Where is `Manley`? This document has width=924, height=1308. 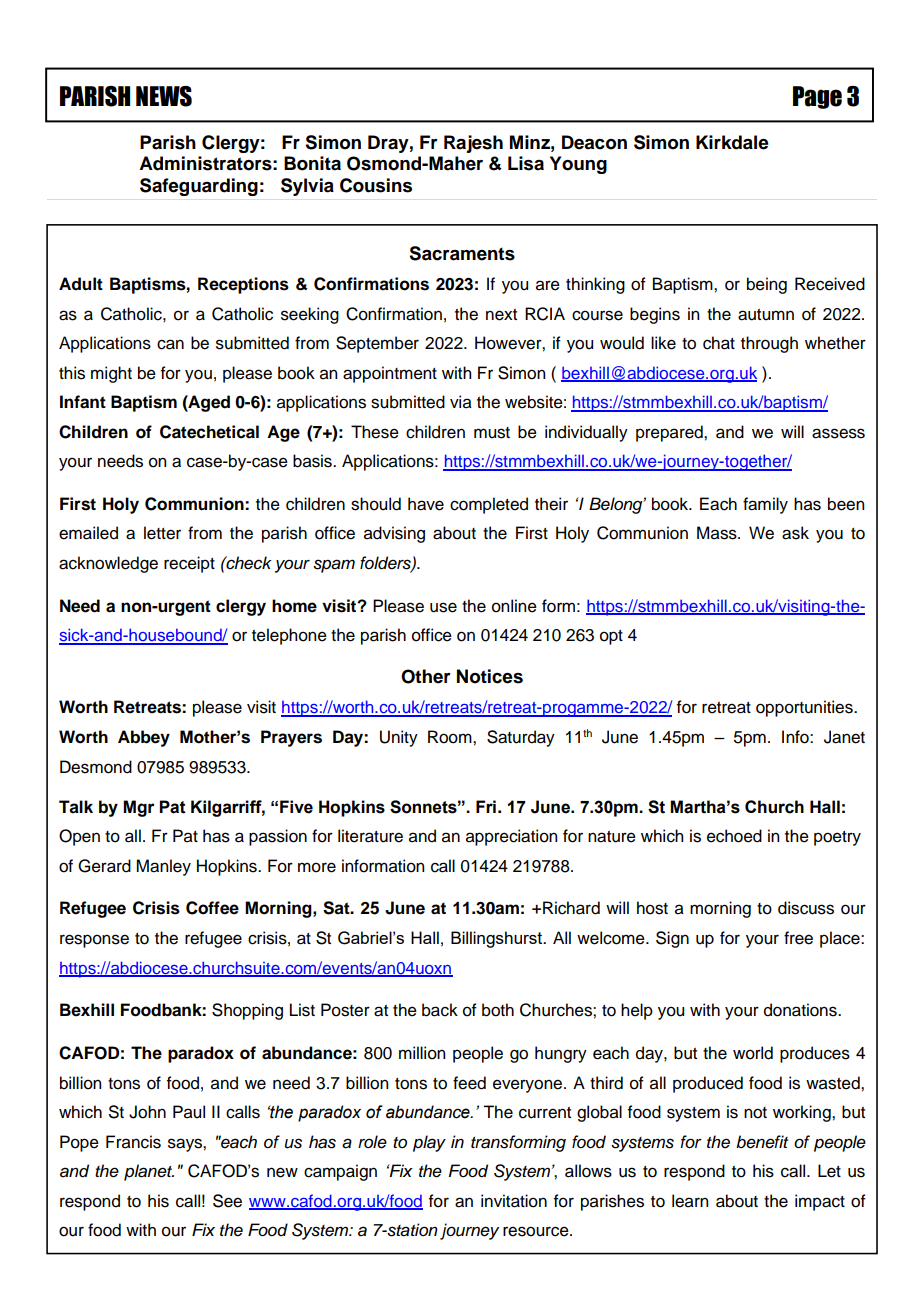 Manley is located at coordinates (163, 867).
